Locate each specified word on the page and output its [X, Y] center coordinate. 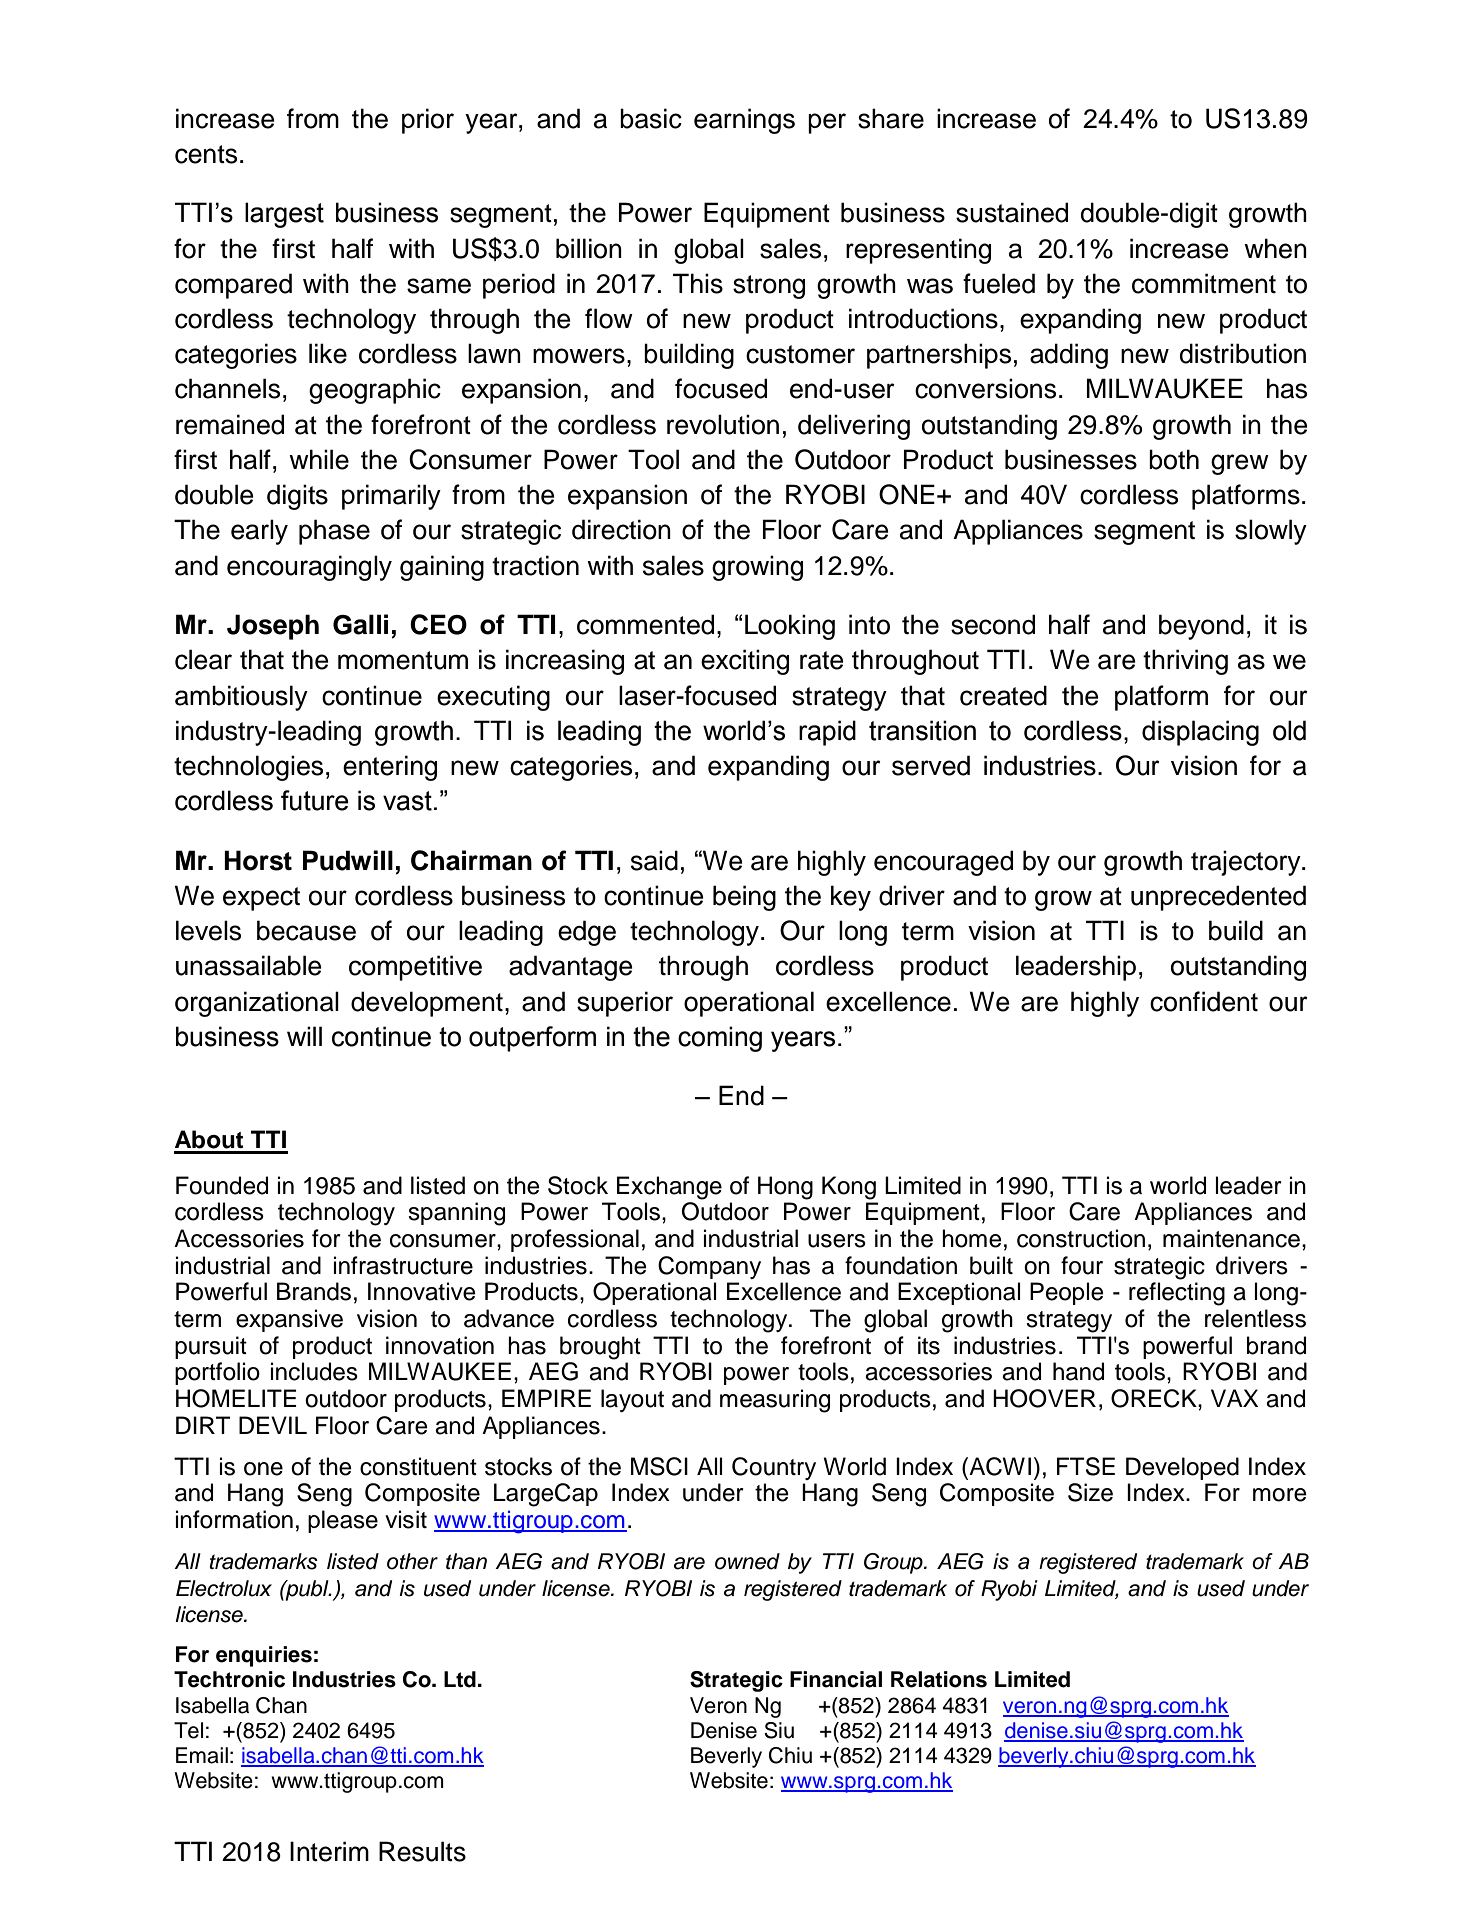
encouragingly [309, 568]
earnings [744, 121]
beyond [1201, 627]
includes [314, 1371]
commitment [1204, 283]
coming [720, 1039]
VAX [1234, 1398]
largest [284, 215]
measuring [775, 1401]
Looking [790, 627]
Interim [329, 1851]
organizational [257, 1004]
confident [1204, 1001]
